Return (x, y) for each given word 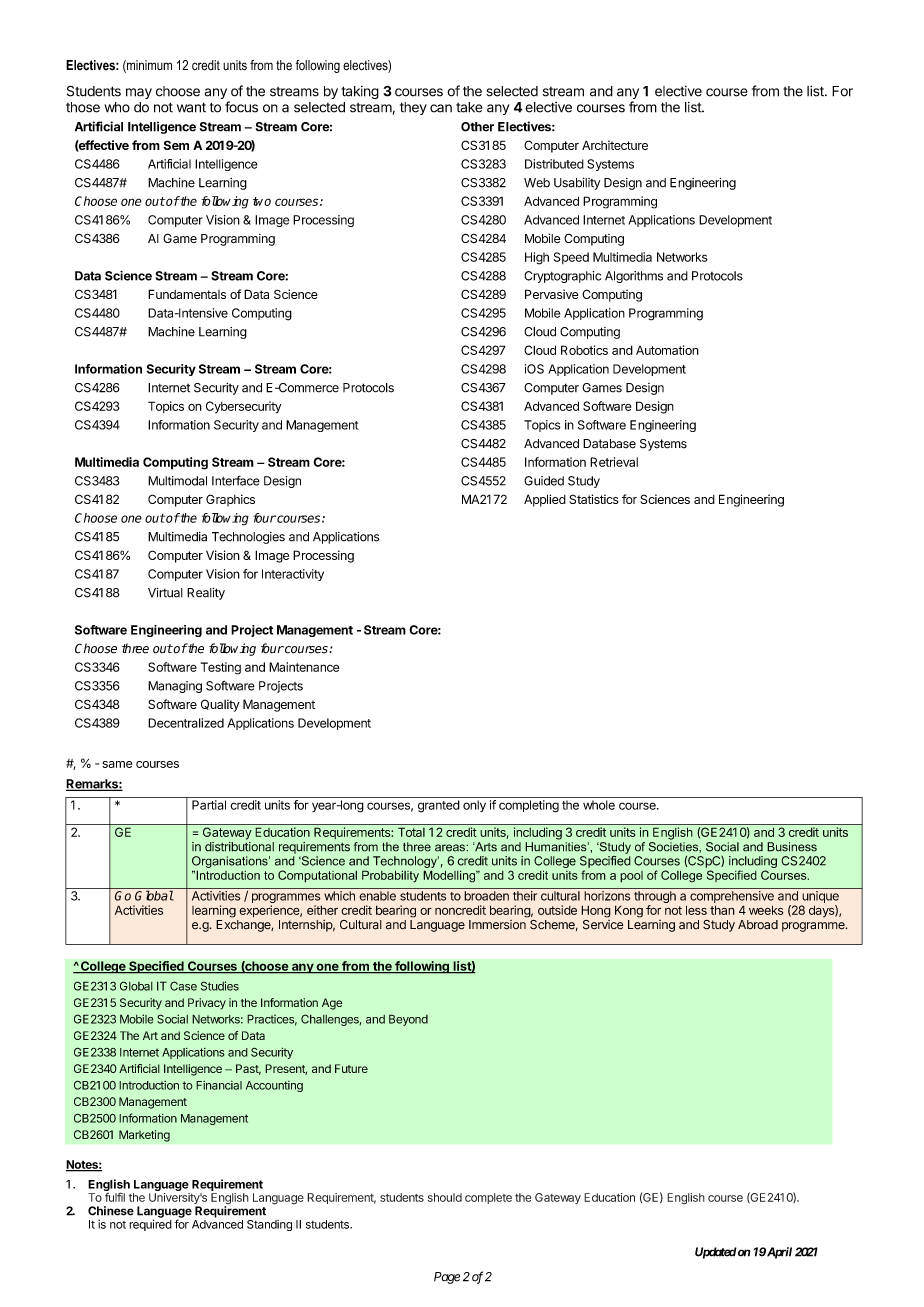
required (150, 1225)
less (696, 910)
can (441, 108)
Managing (175, 687)
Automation (667, 350)
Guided (544, 481)
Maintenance (304, 667)
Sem (176, 145)
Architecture (615, 145)
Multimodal (177, 481)
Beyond (408, 1020)
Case (183, 986)
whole (599, 805)
